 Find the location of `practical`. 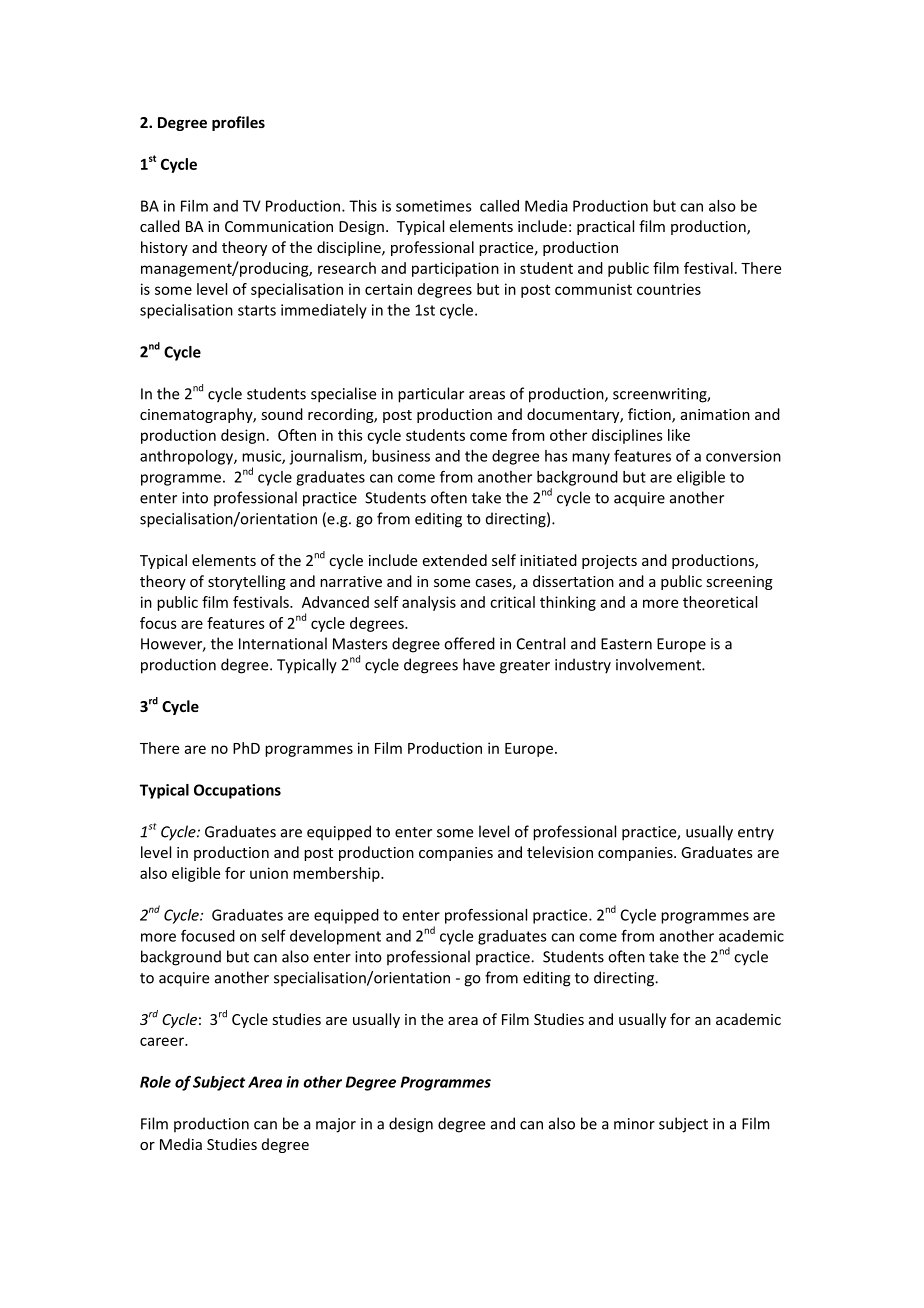

practical is located at coordinates (605, 227).
